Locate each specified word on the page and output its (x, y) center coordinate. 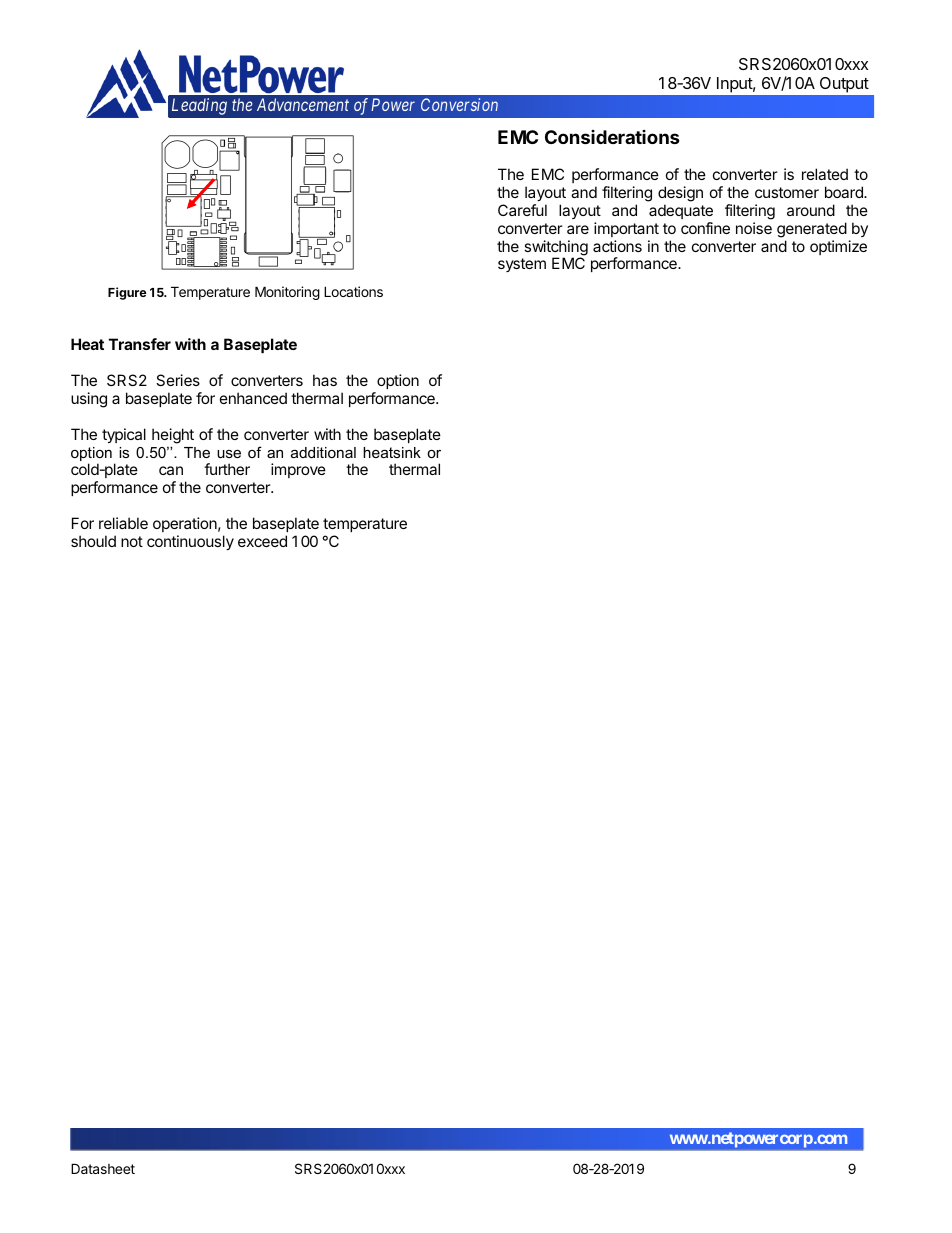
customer (787, 192)
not (132, 541)
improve (298, 470)
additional (323, 452)
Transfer (140, 344)
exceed (262, 541)
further (227, 469)
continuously (190, 542)
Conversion (459, 104)
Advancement (303, 104)
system (522, 265)
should (93, 541)
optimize (838, 247)
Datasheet (103, 1168)
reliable (123, 523)
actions (617, 246)
